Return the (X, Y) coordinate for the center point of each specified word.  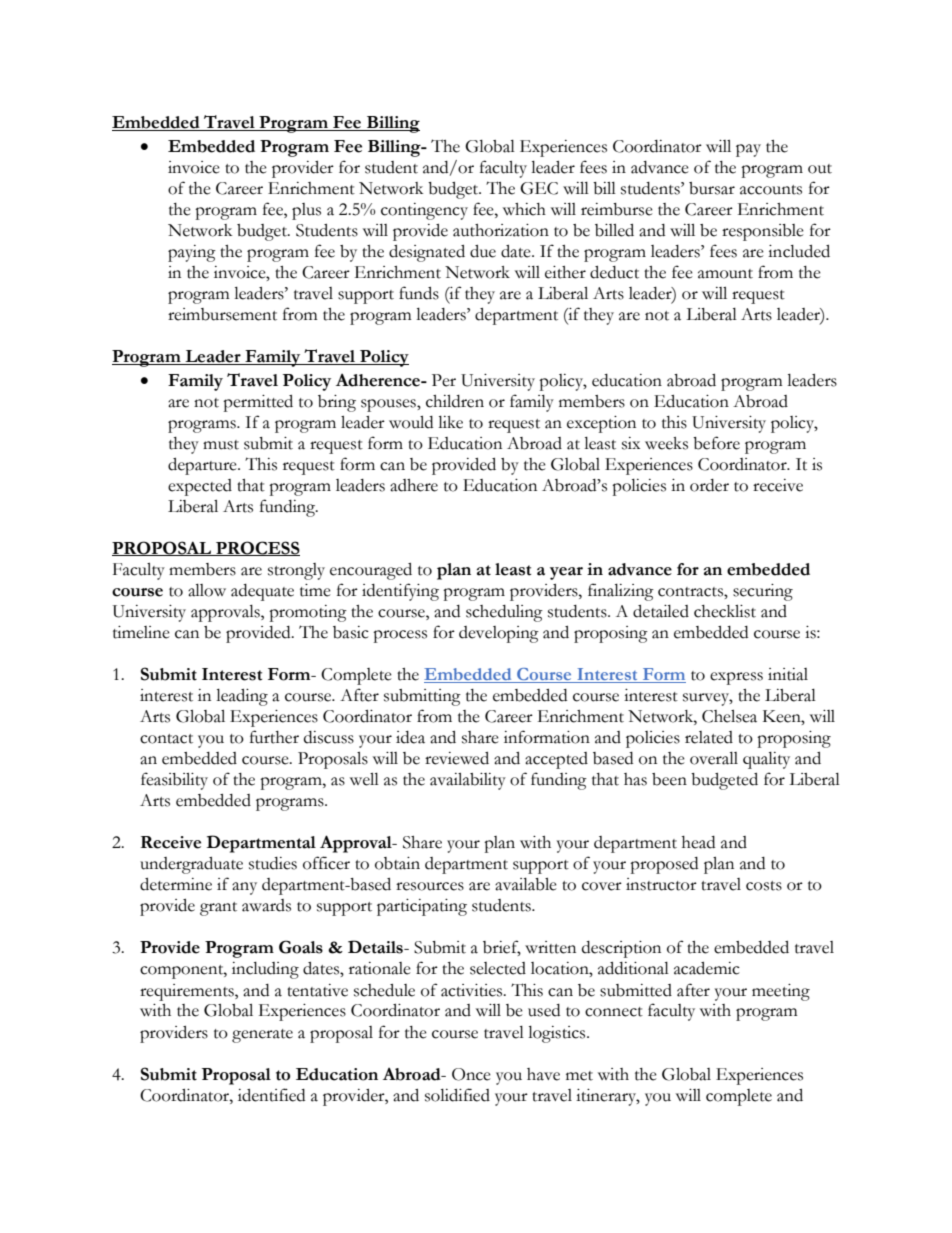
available (526, 884)
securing (763, 592)
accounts (771, 190)
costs (764, 886)
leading (242, 697)
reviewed (457, 758)
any (244, 888)
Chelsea (729, 716)
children (455, 401)
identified (271, 1095)
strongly (296, 571)
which (524, 209)
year (566, 573)
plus (306, 211)
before (716, 443)
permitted (258, 403)
